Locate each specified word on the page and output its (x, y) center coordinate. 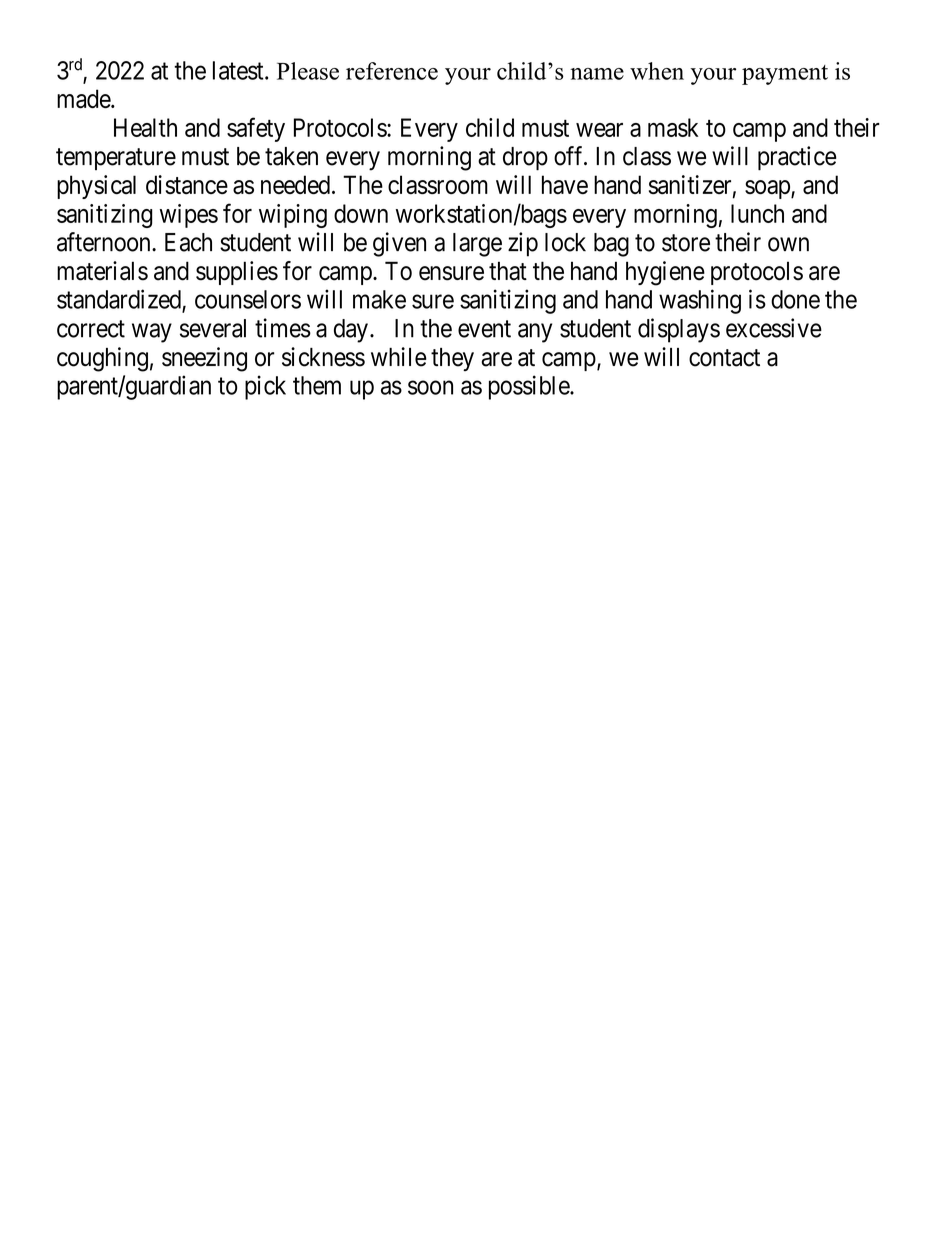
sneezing (204, 359)
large (477, 245)
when (657, 71)
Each (188, 242)
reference (392, 71)
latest (239, 70)
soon (430, 387)
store (686, 243)
